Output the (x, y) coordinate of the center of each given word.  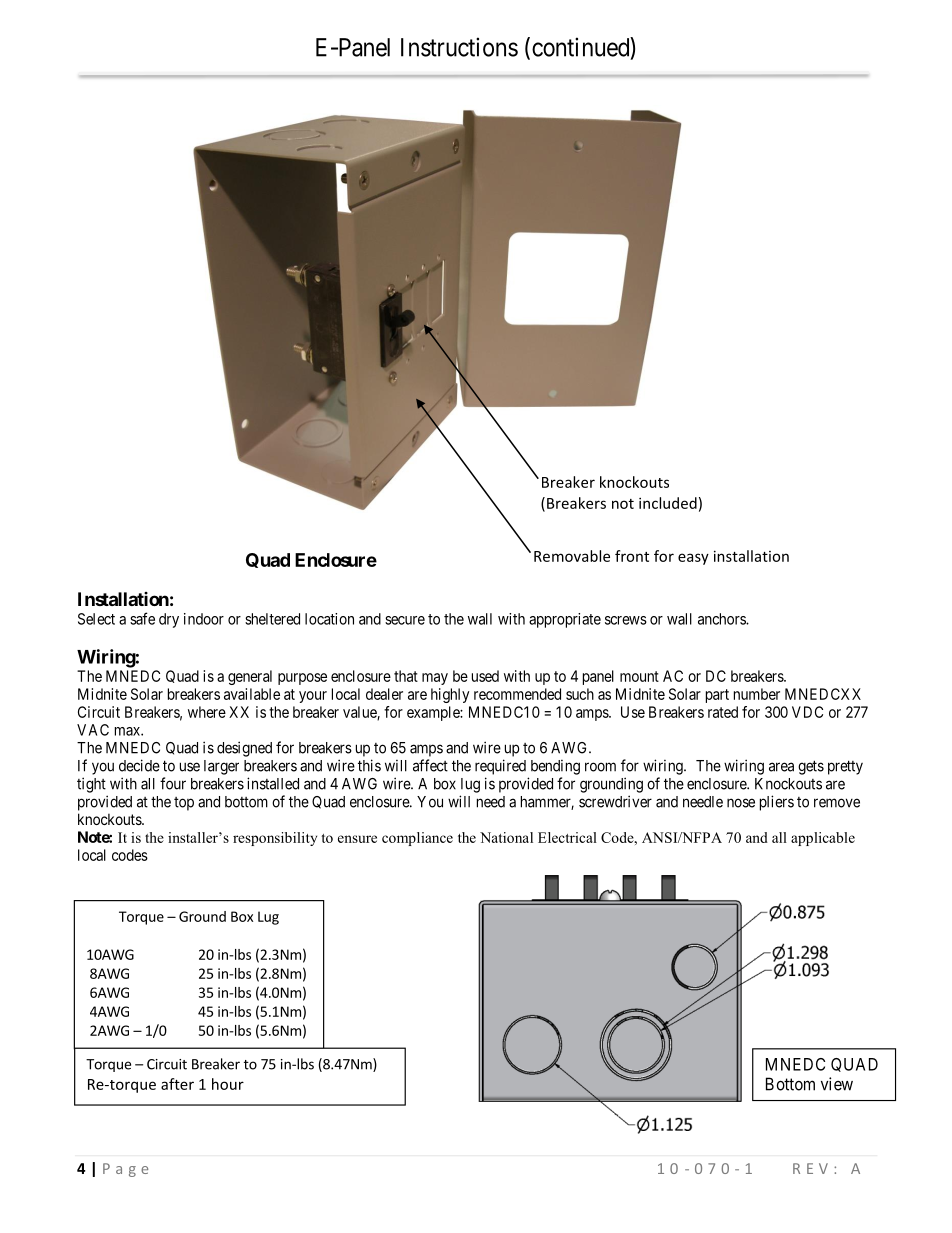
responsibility (275, 839)
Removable (572, 556)
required (500, 767)
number (757, 694)
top (184, 804)
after (177, 1084)
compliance (417, 839)
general (250, 677)
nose (741, 803)
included (668, 503)
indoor (204, 619)
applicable (823, 839)
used (485, 676)
